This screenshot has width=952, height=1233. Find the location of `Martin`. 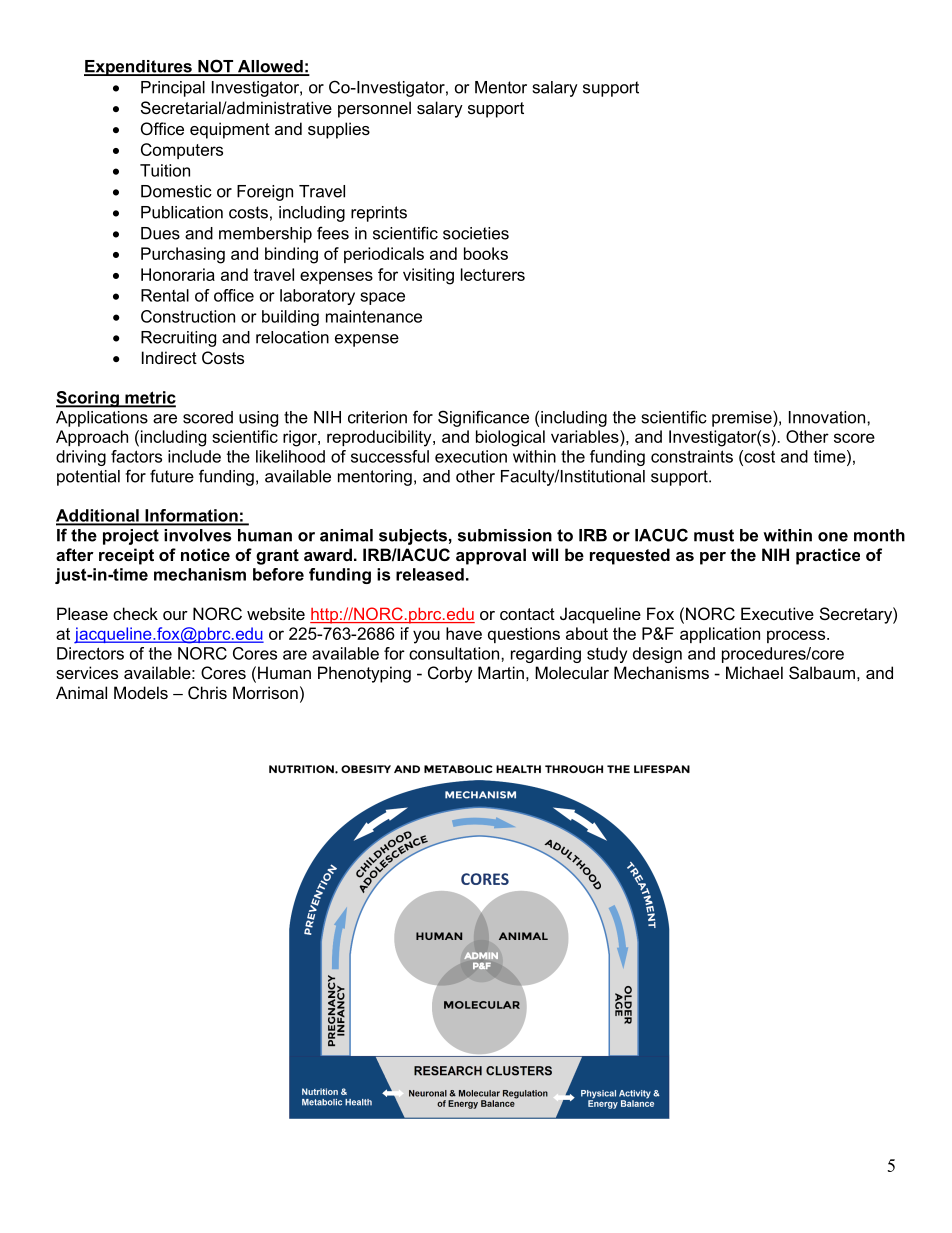

Martin is located at coordinates (501, 672).
